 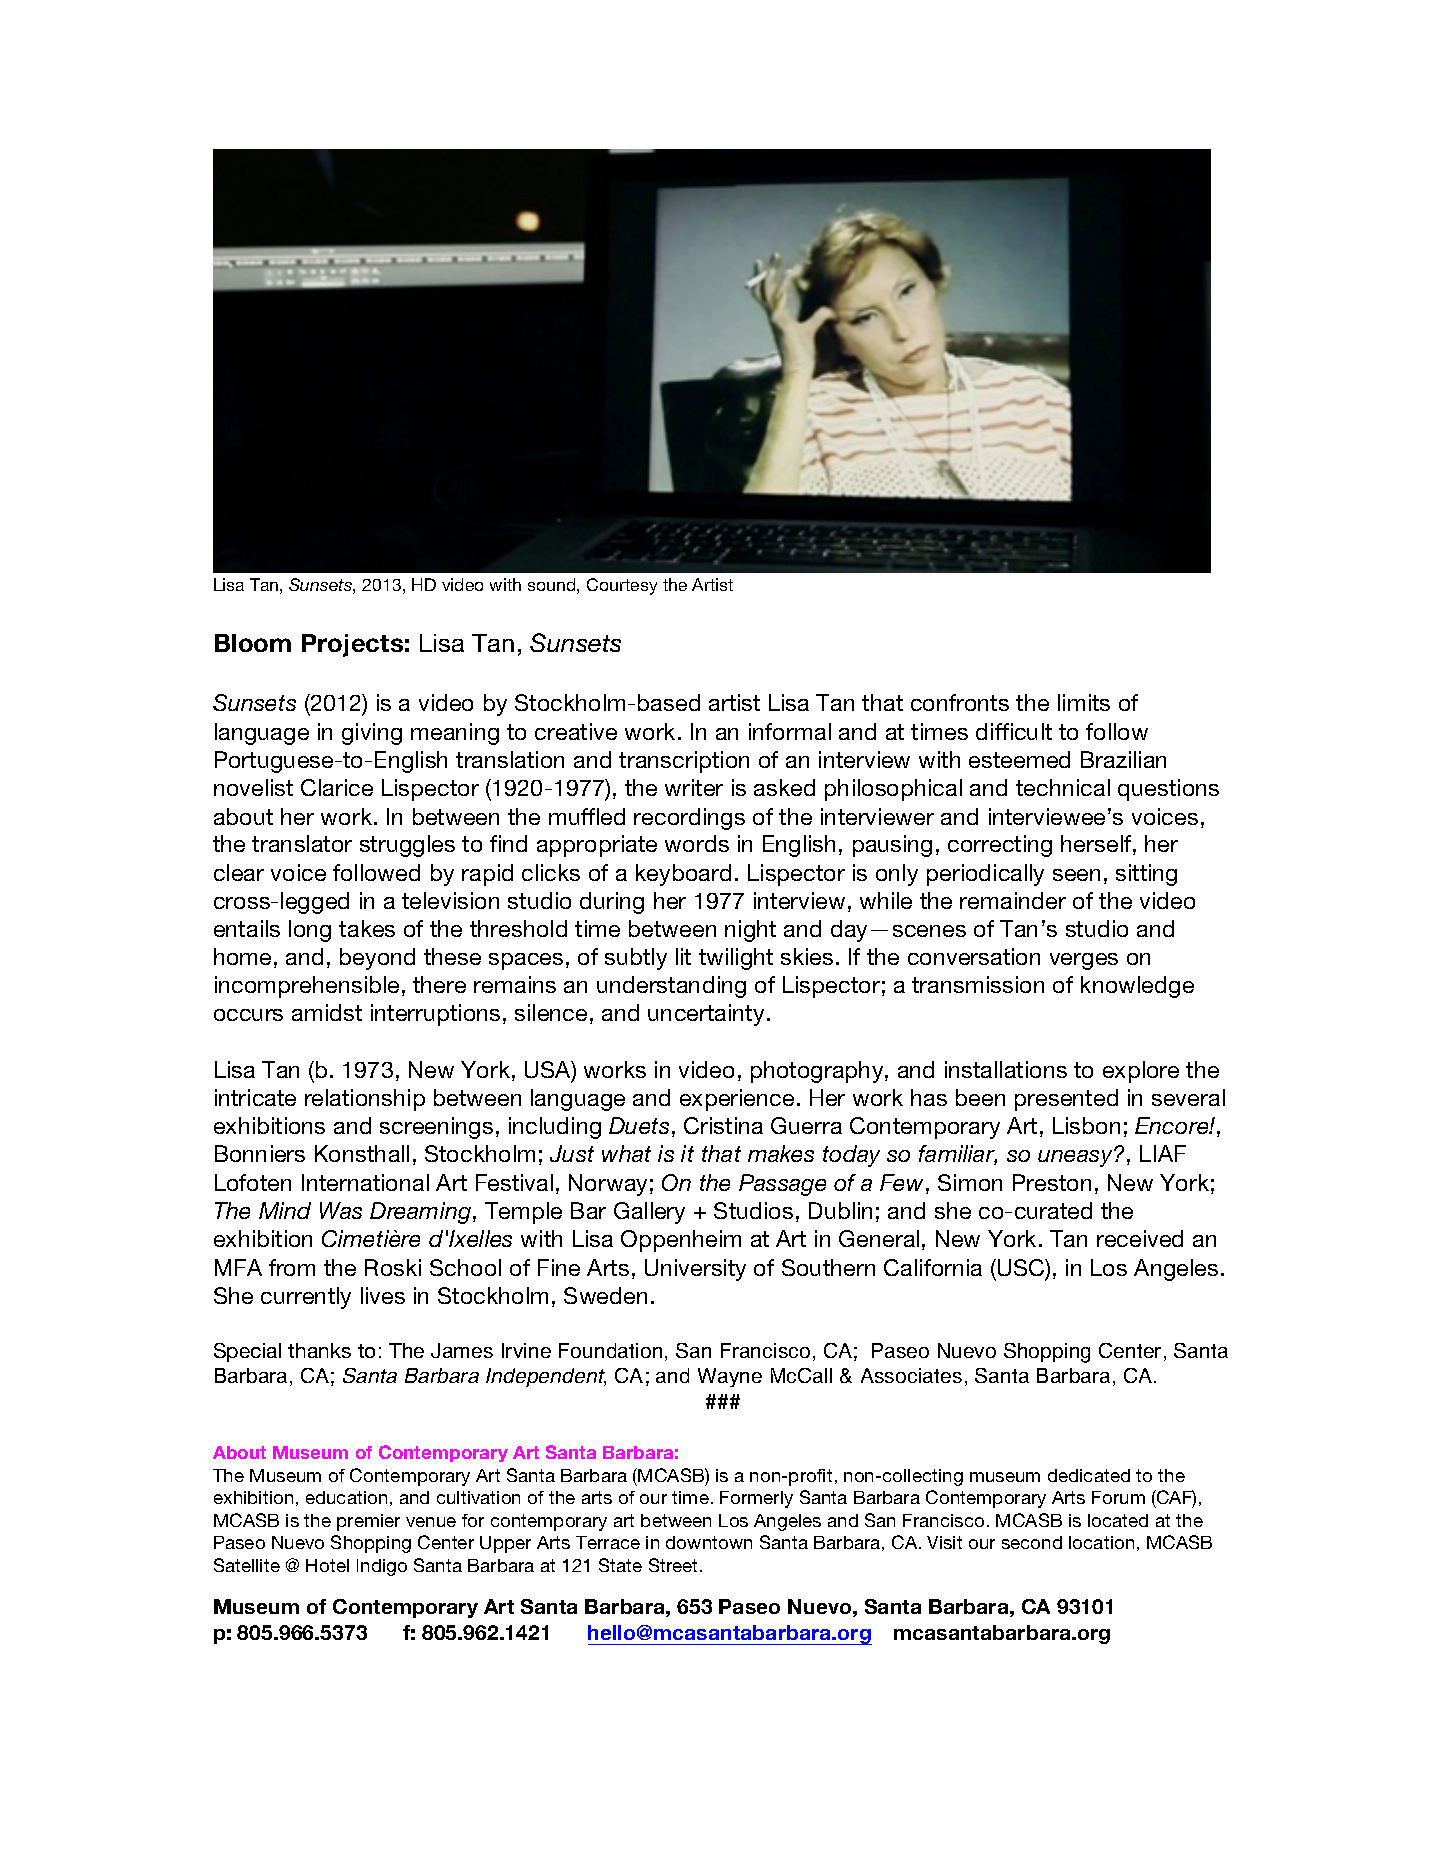 What do you see at coordinates (1084, 702) in the image?
I see `limits` at bounding box center [1084, 702].
